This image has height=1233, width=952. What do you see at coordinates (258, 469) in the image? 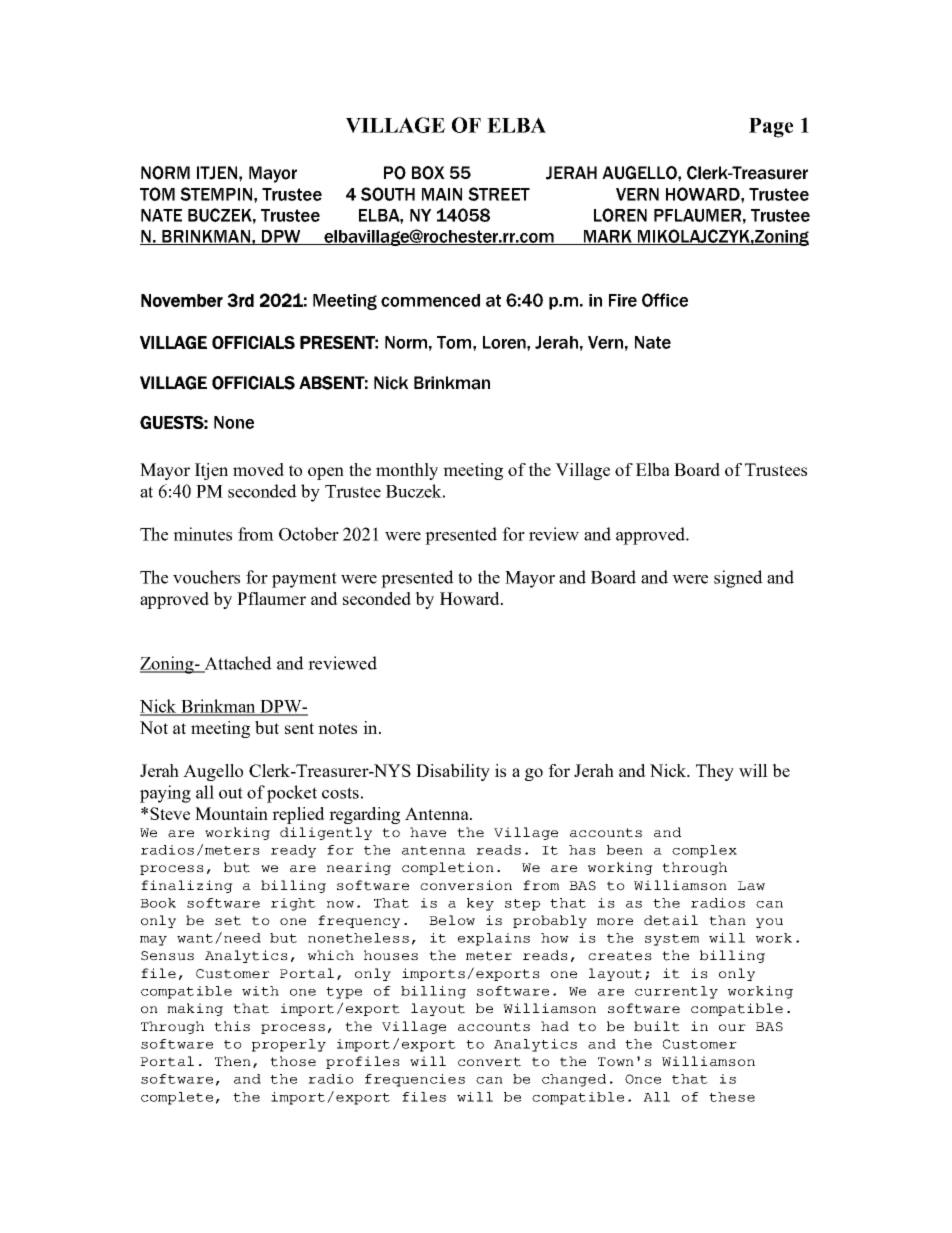
I see `moved` at bounding box center [258, 469].
